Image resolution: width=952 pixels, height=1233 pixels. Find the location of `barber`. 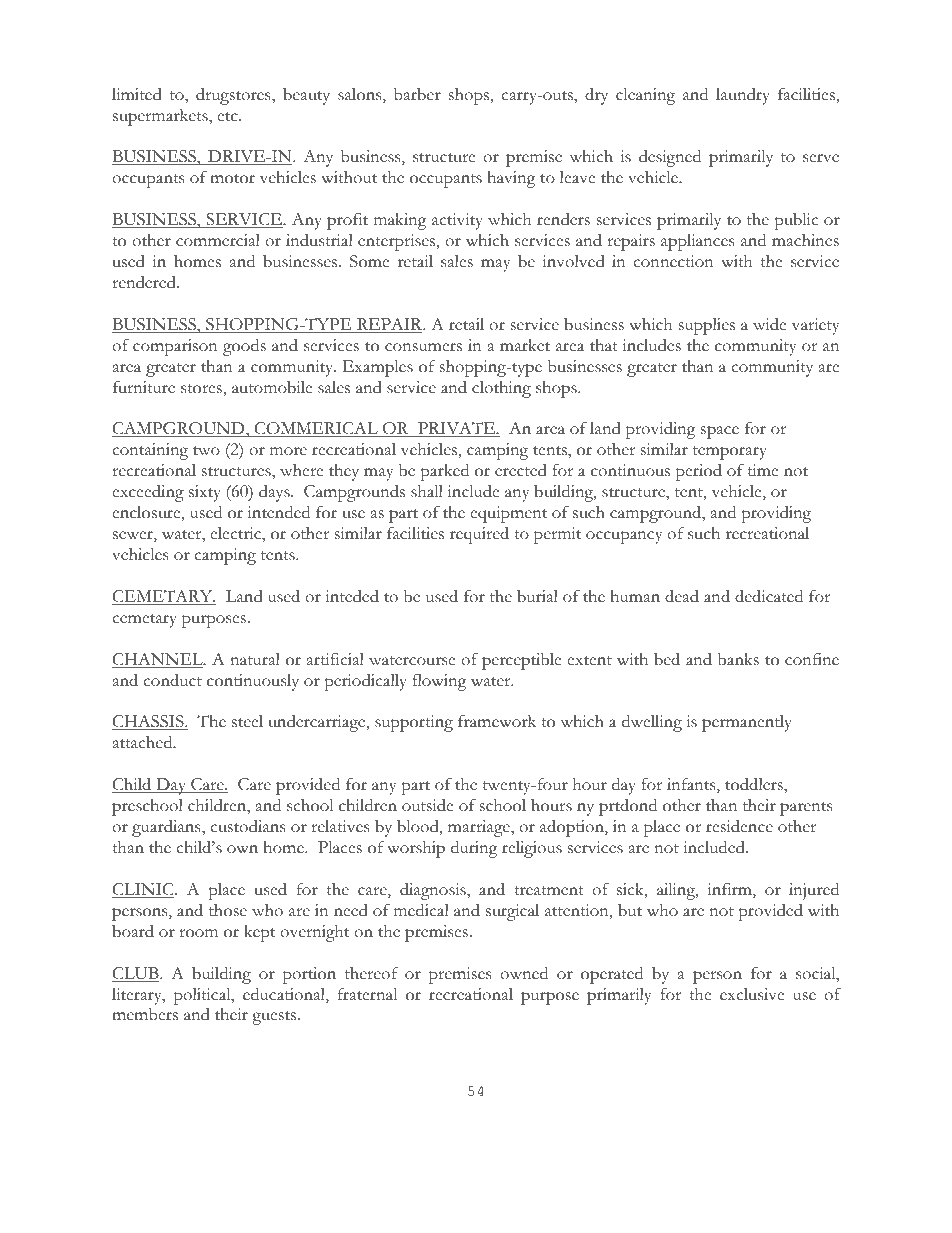

barber is located at coordinates (417, 94).
